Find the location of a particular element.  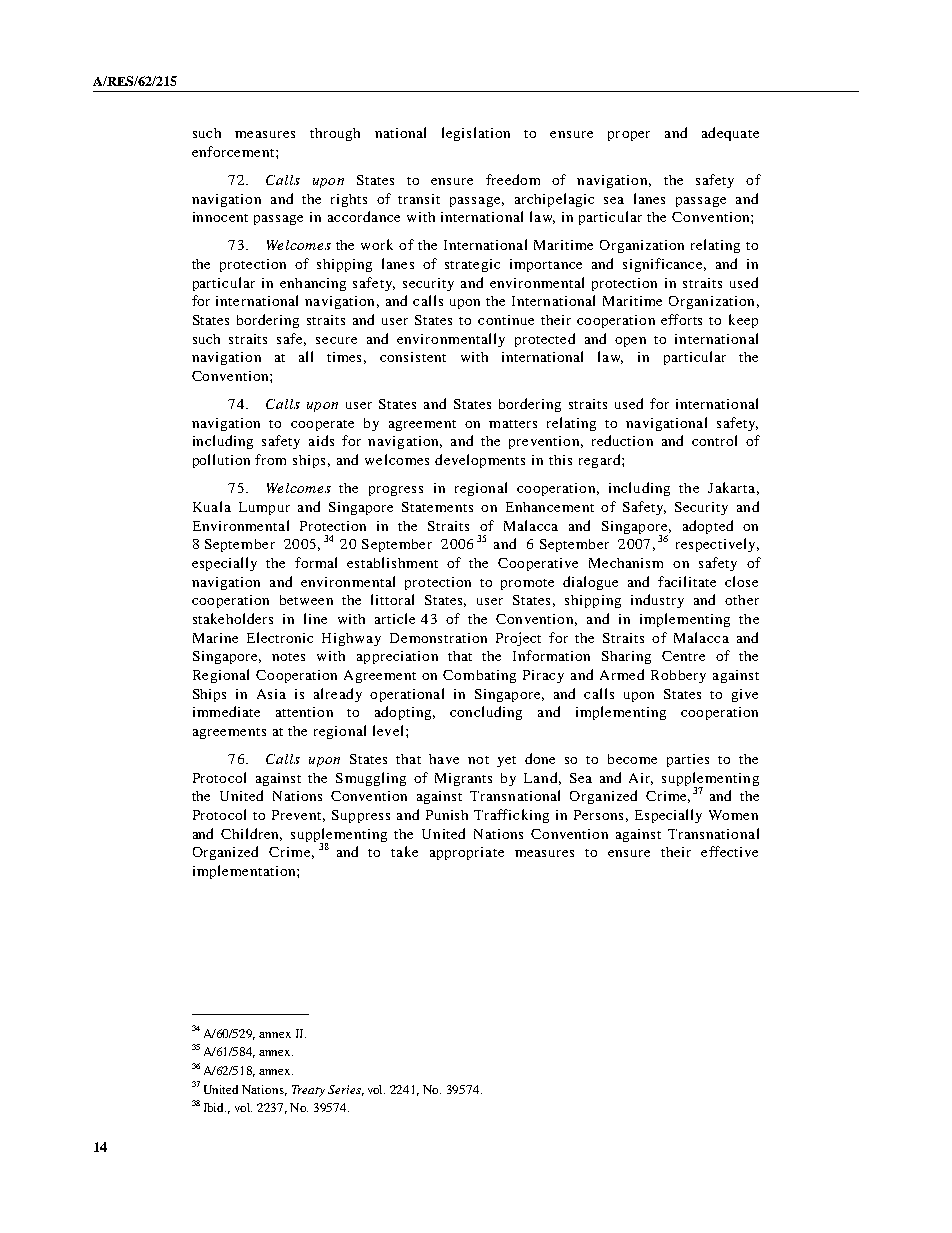

from is located at coordinates (270, 459).
